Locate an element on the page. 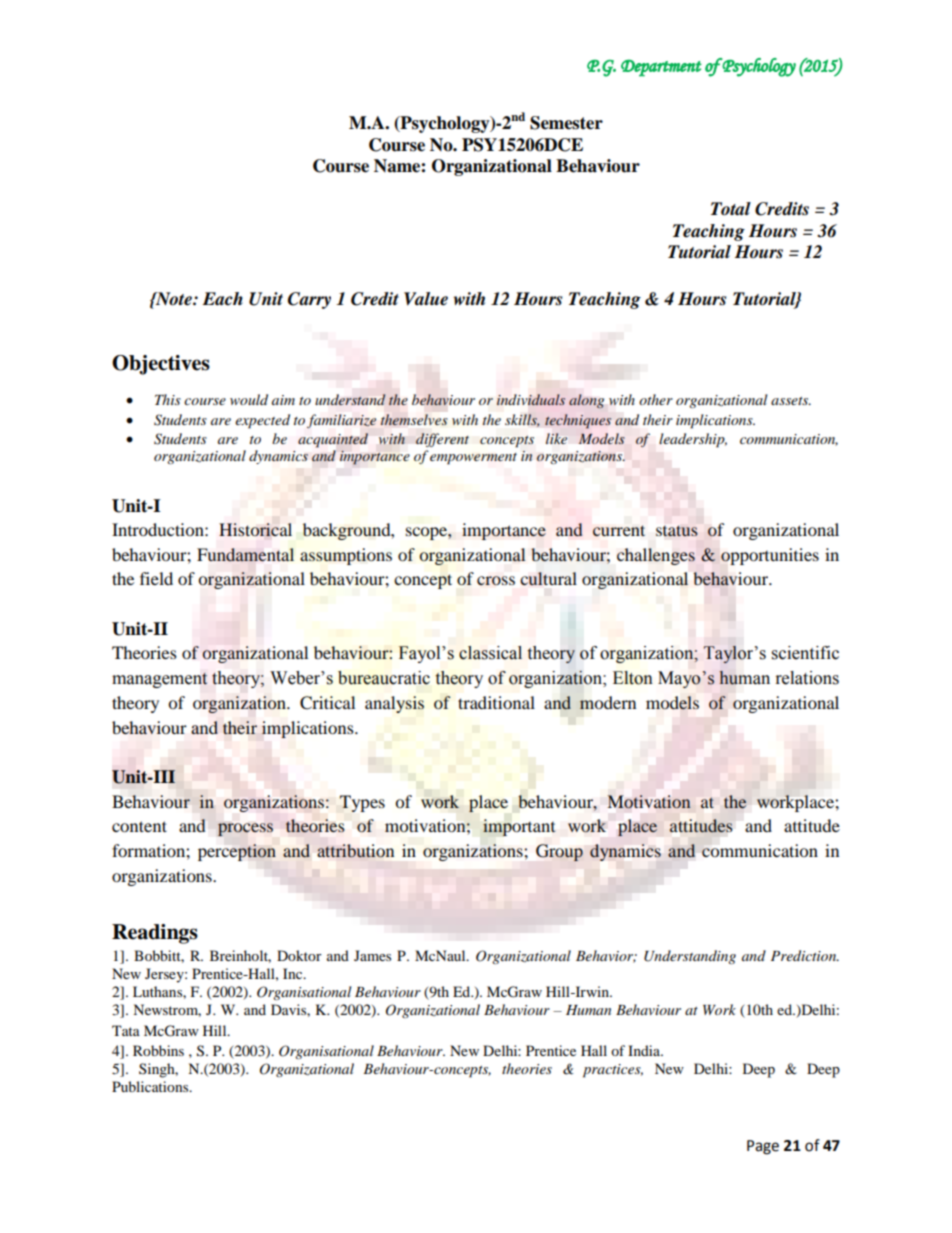  Semester is located at coordinates (566, 123).
